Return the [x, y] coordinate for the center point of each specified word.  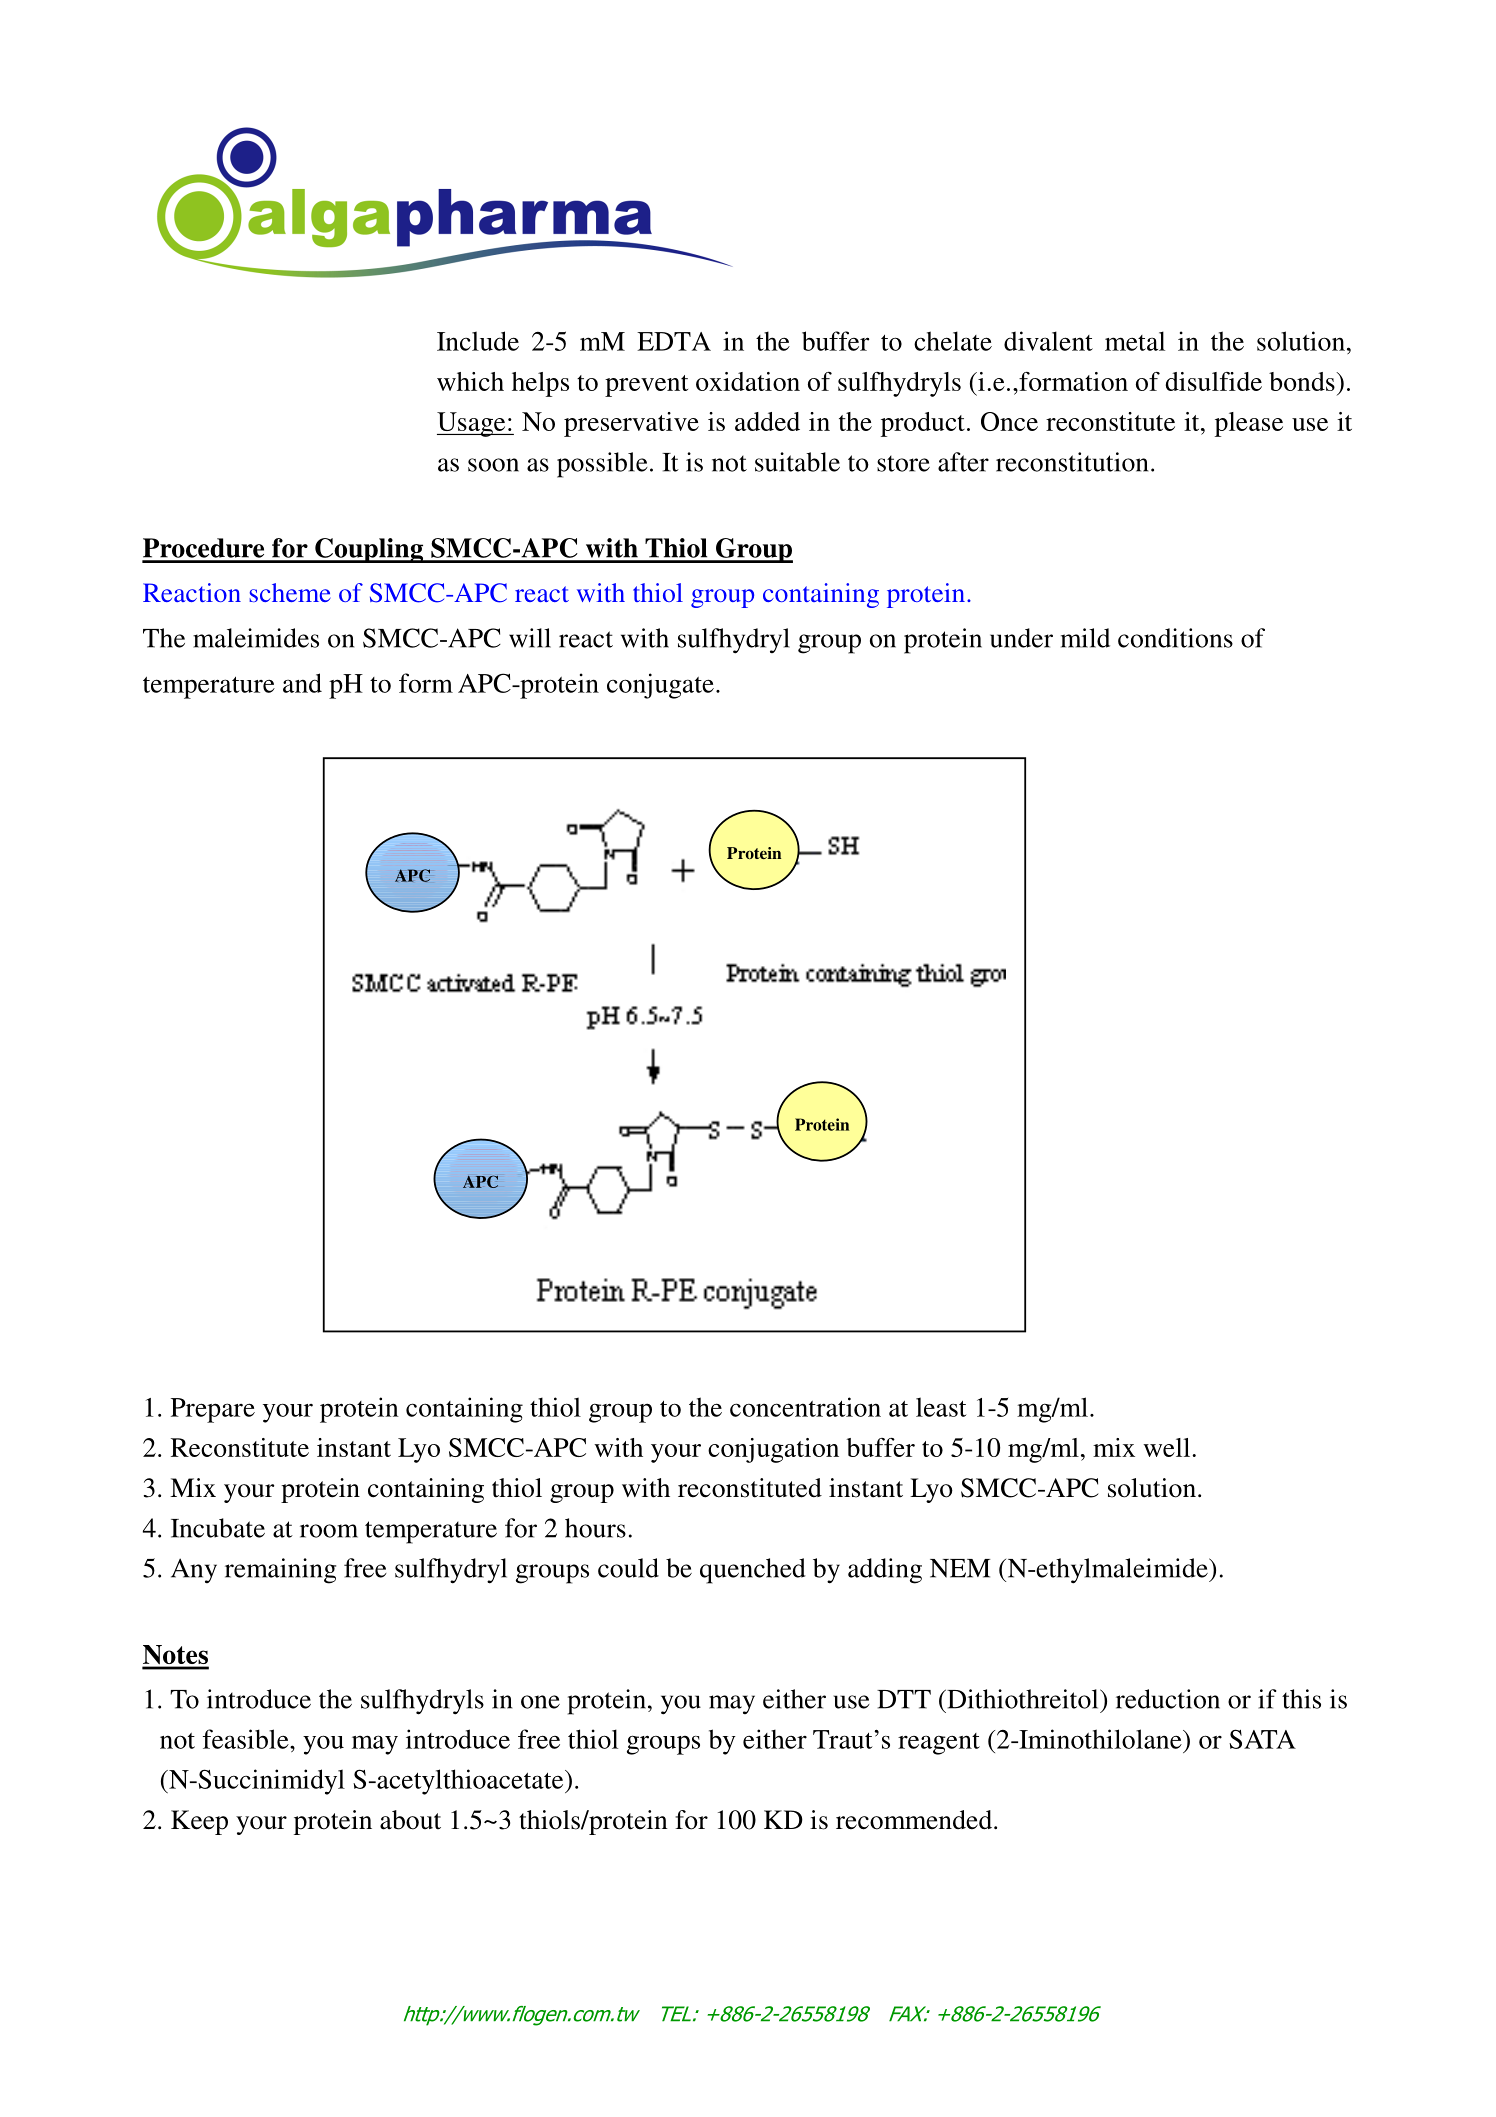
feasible [247, 1739]
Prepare [213, 1410]
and [302, 683]
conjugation [773, 1450]
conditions [1175, 638]
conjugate [660, 686]
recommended [915, 1820]
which [470, 381]
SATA [1262, 1739]
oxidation [748, 381]
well [1168, 1447]
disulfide [1214, 381]
